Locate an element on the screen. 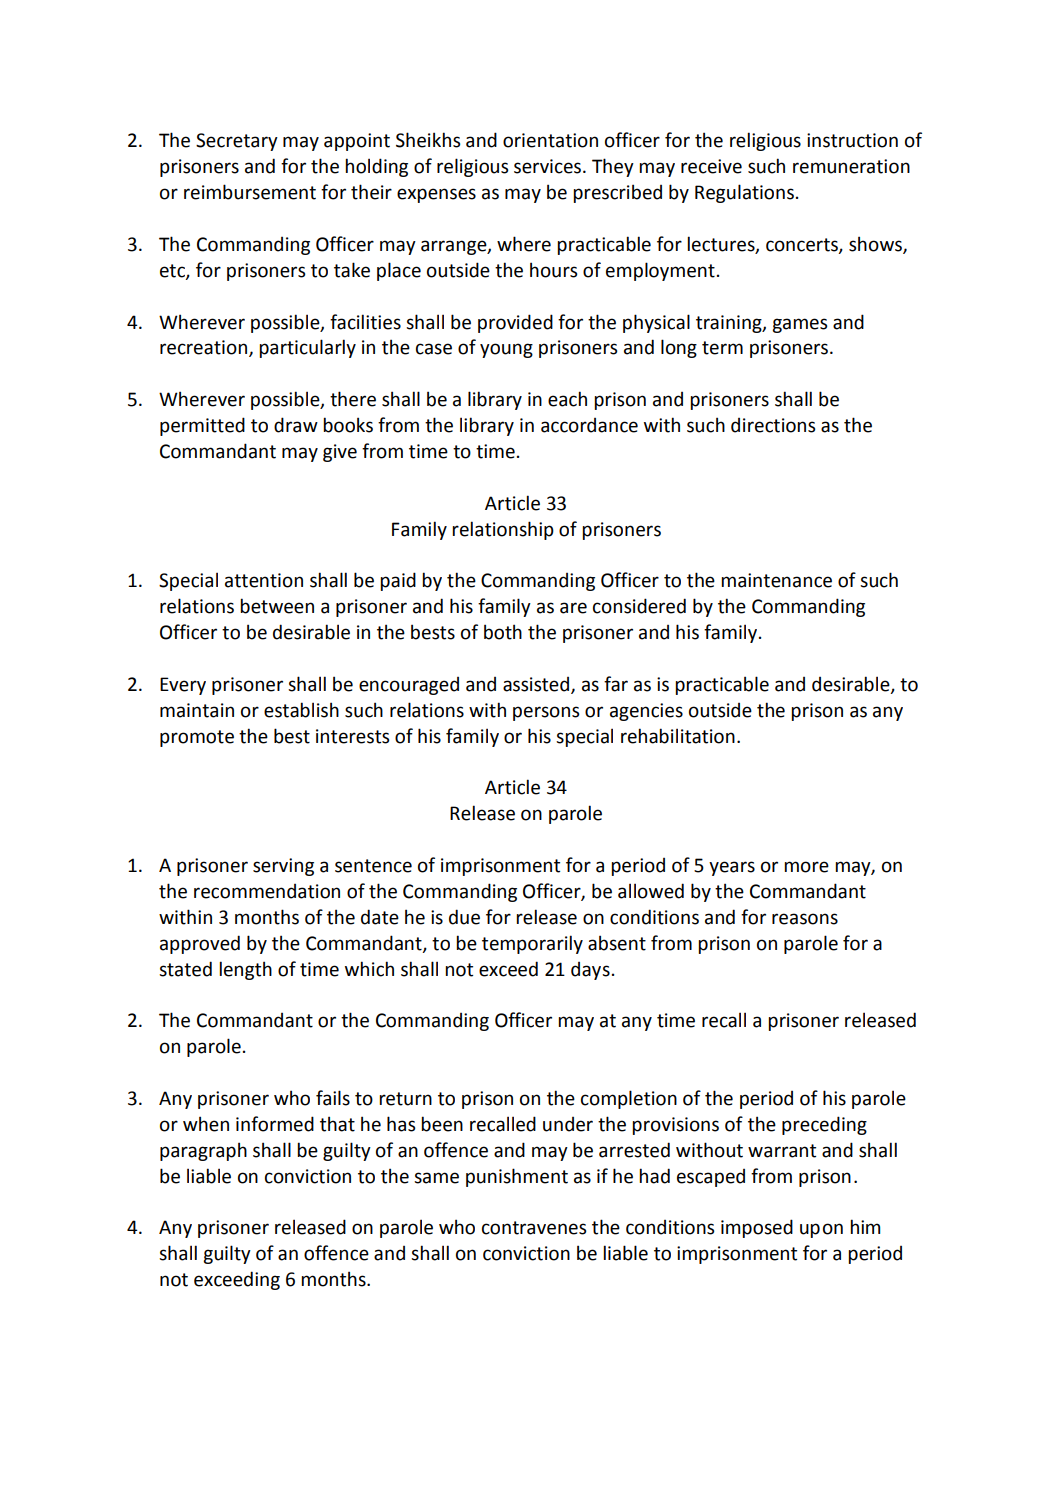  paragraph is located at coordinates (203, 1151).
